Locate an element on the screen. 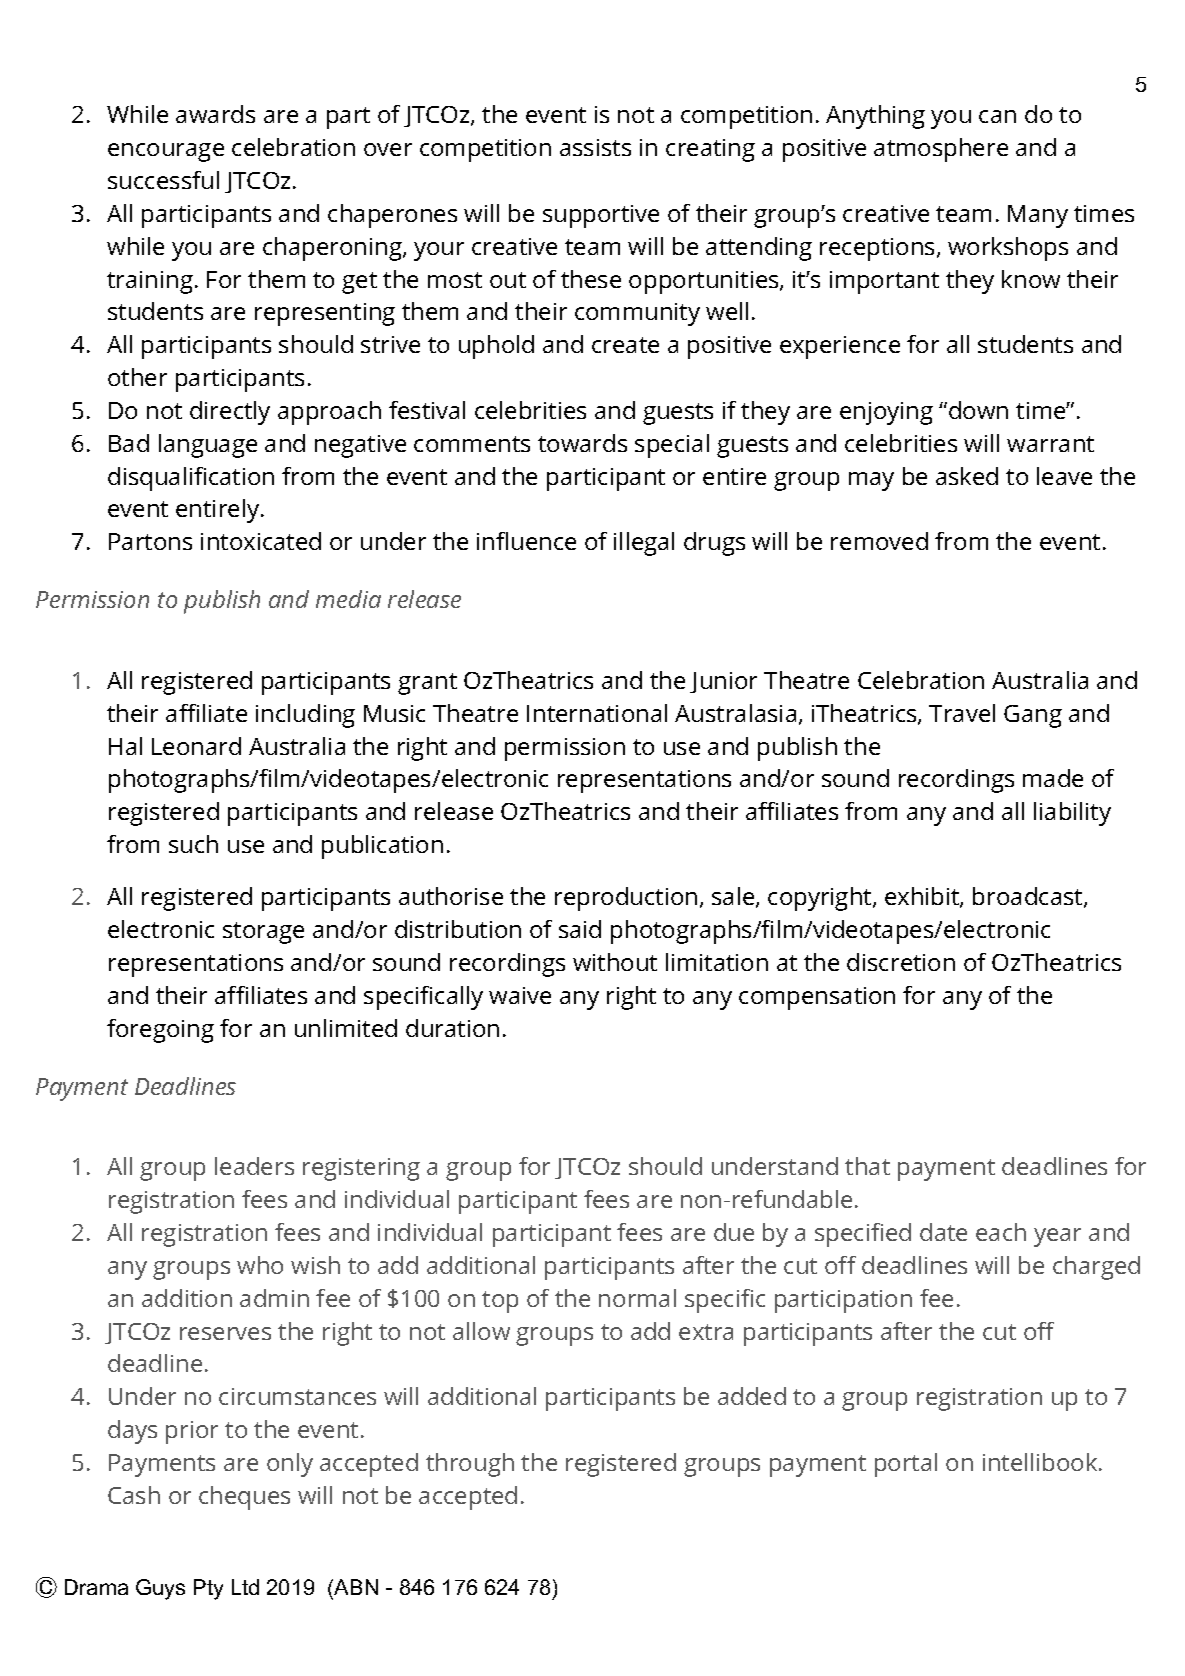  assists is located at coordinates (595, 147).
